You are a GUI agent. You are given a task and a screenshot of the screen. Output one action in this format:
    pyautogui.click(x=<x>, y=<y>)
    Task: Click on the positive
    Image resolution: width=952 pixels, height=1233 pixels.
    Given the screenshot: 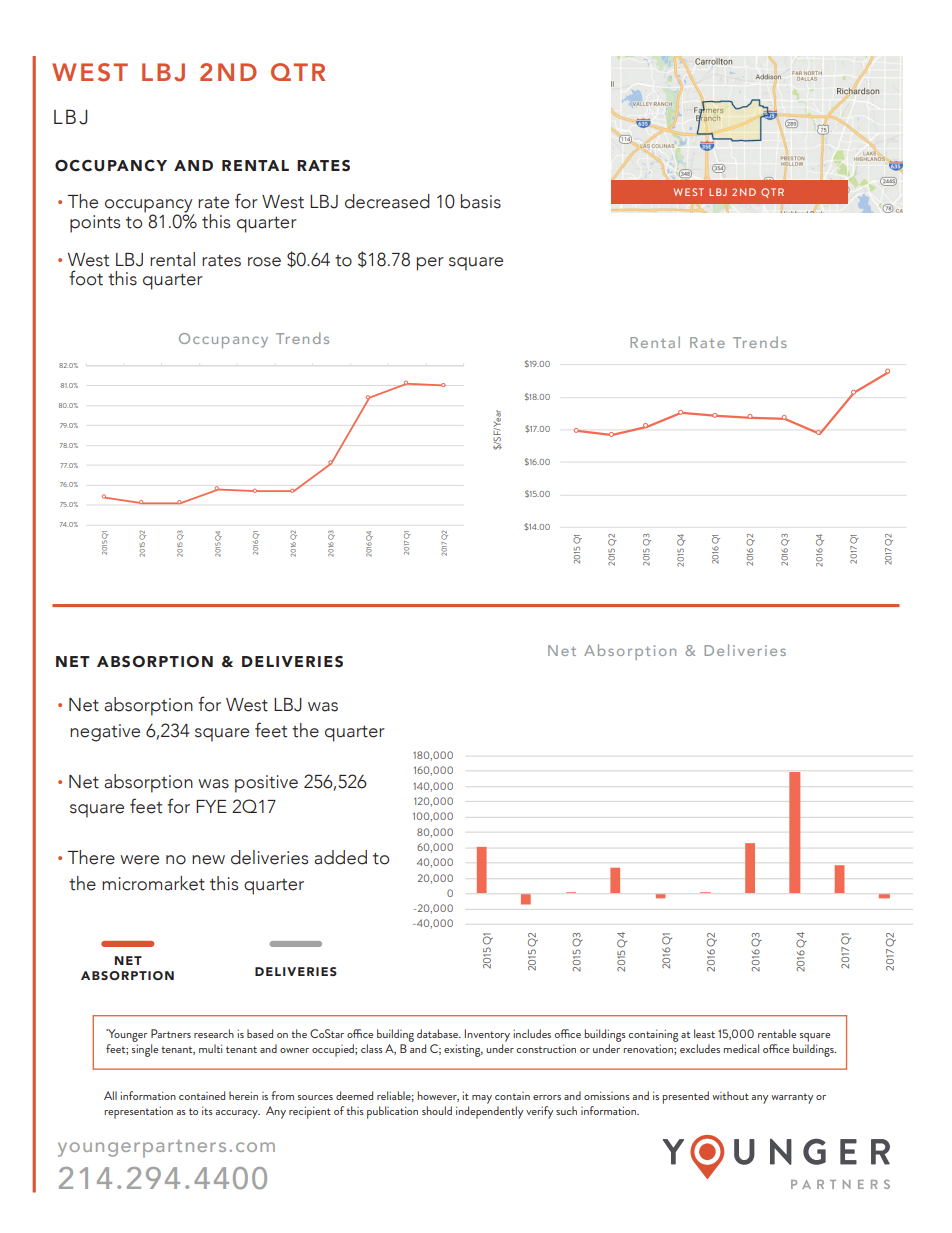 What is the action you would take?
    pyautogui.click(x=266, y=784)
